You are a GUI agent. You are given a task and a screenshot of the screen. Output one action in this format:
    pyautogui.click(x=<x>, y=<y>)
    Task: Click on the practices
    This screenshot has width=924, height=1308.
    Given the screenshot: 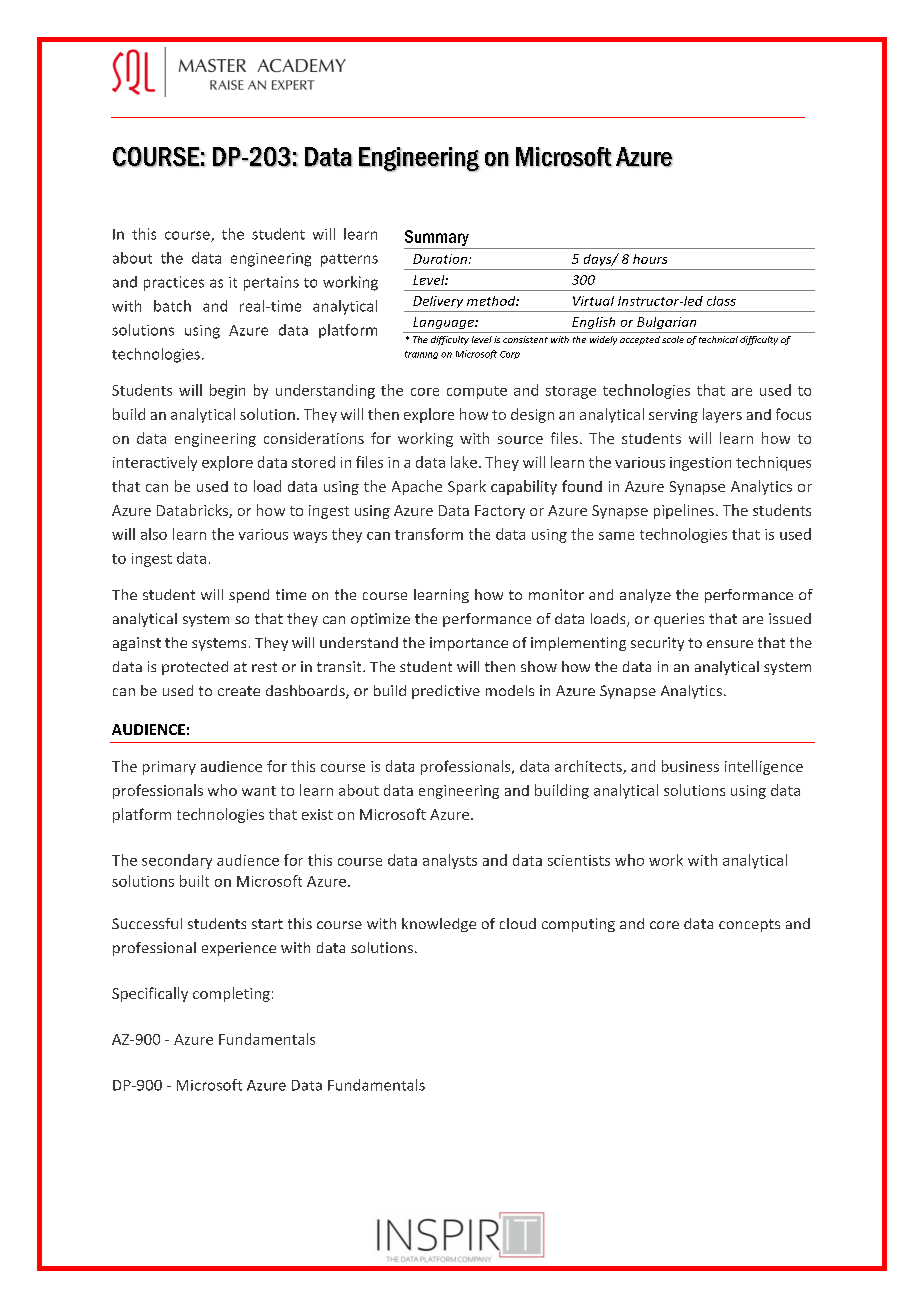 What is the action you would take?
    pyautogui.click(x=174, y=283)
